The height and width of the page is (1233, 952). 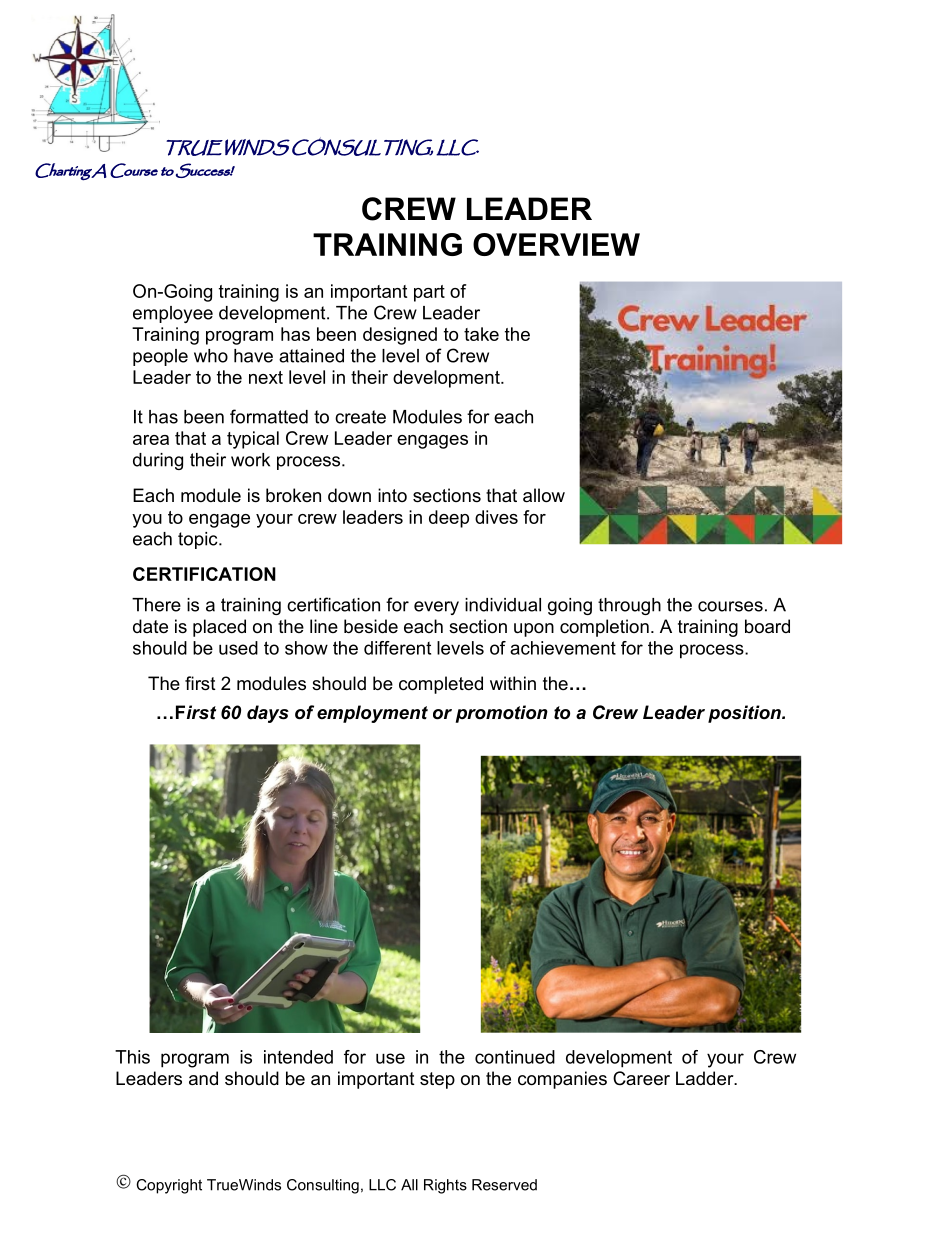 What do you see at coordinates (173, 314) in the page?
I see `employee` at bounding box center [173, 314].
